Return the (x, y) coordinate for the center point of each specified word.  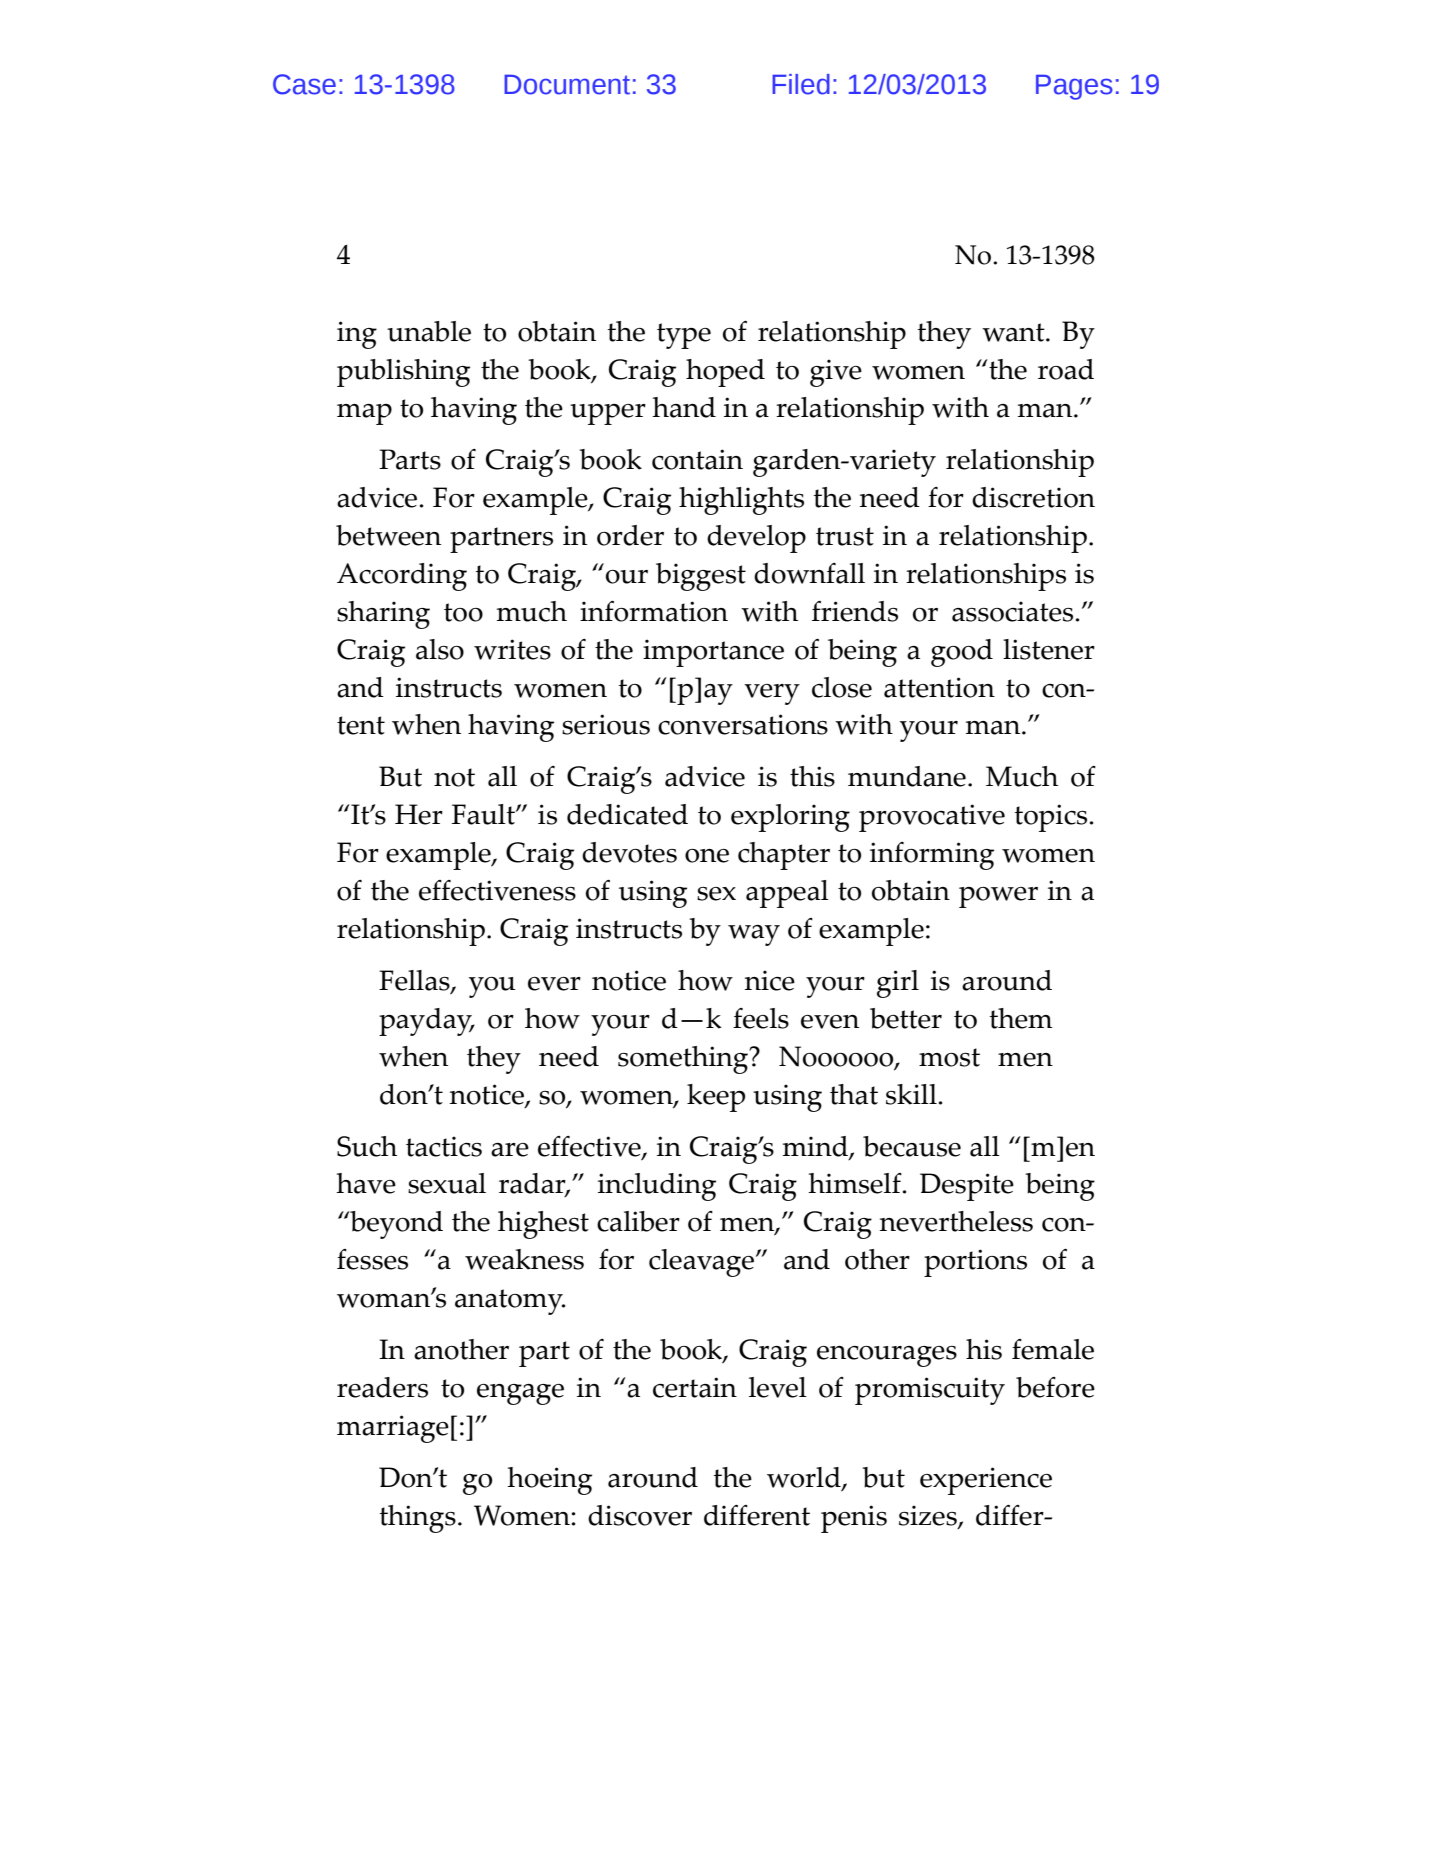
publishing (403, 373)
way (754, 935)
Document (567, 85)
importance (713, 653)
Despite (967, 1187)
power (998, 897)
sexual (447, 1183)
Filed (801, 84)
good (962, 653)
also (440, 649)
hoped (725, 373)
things (417, 1519)
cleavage (703, 1263)
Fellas (415, 981)
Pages (1074, 87)
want (1014, 332)
